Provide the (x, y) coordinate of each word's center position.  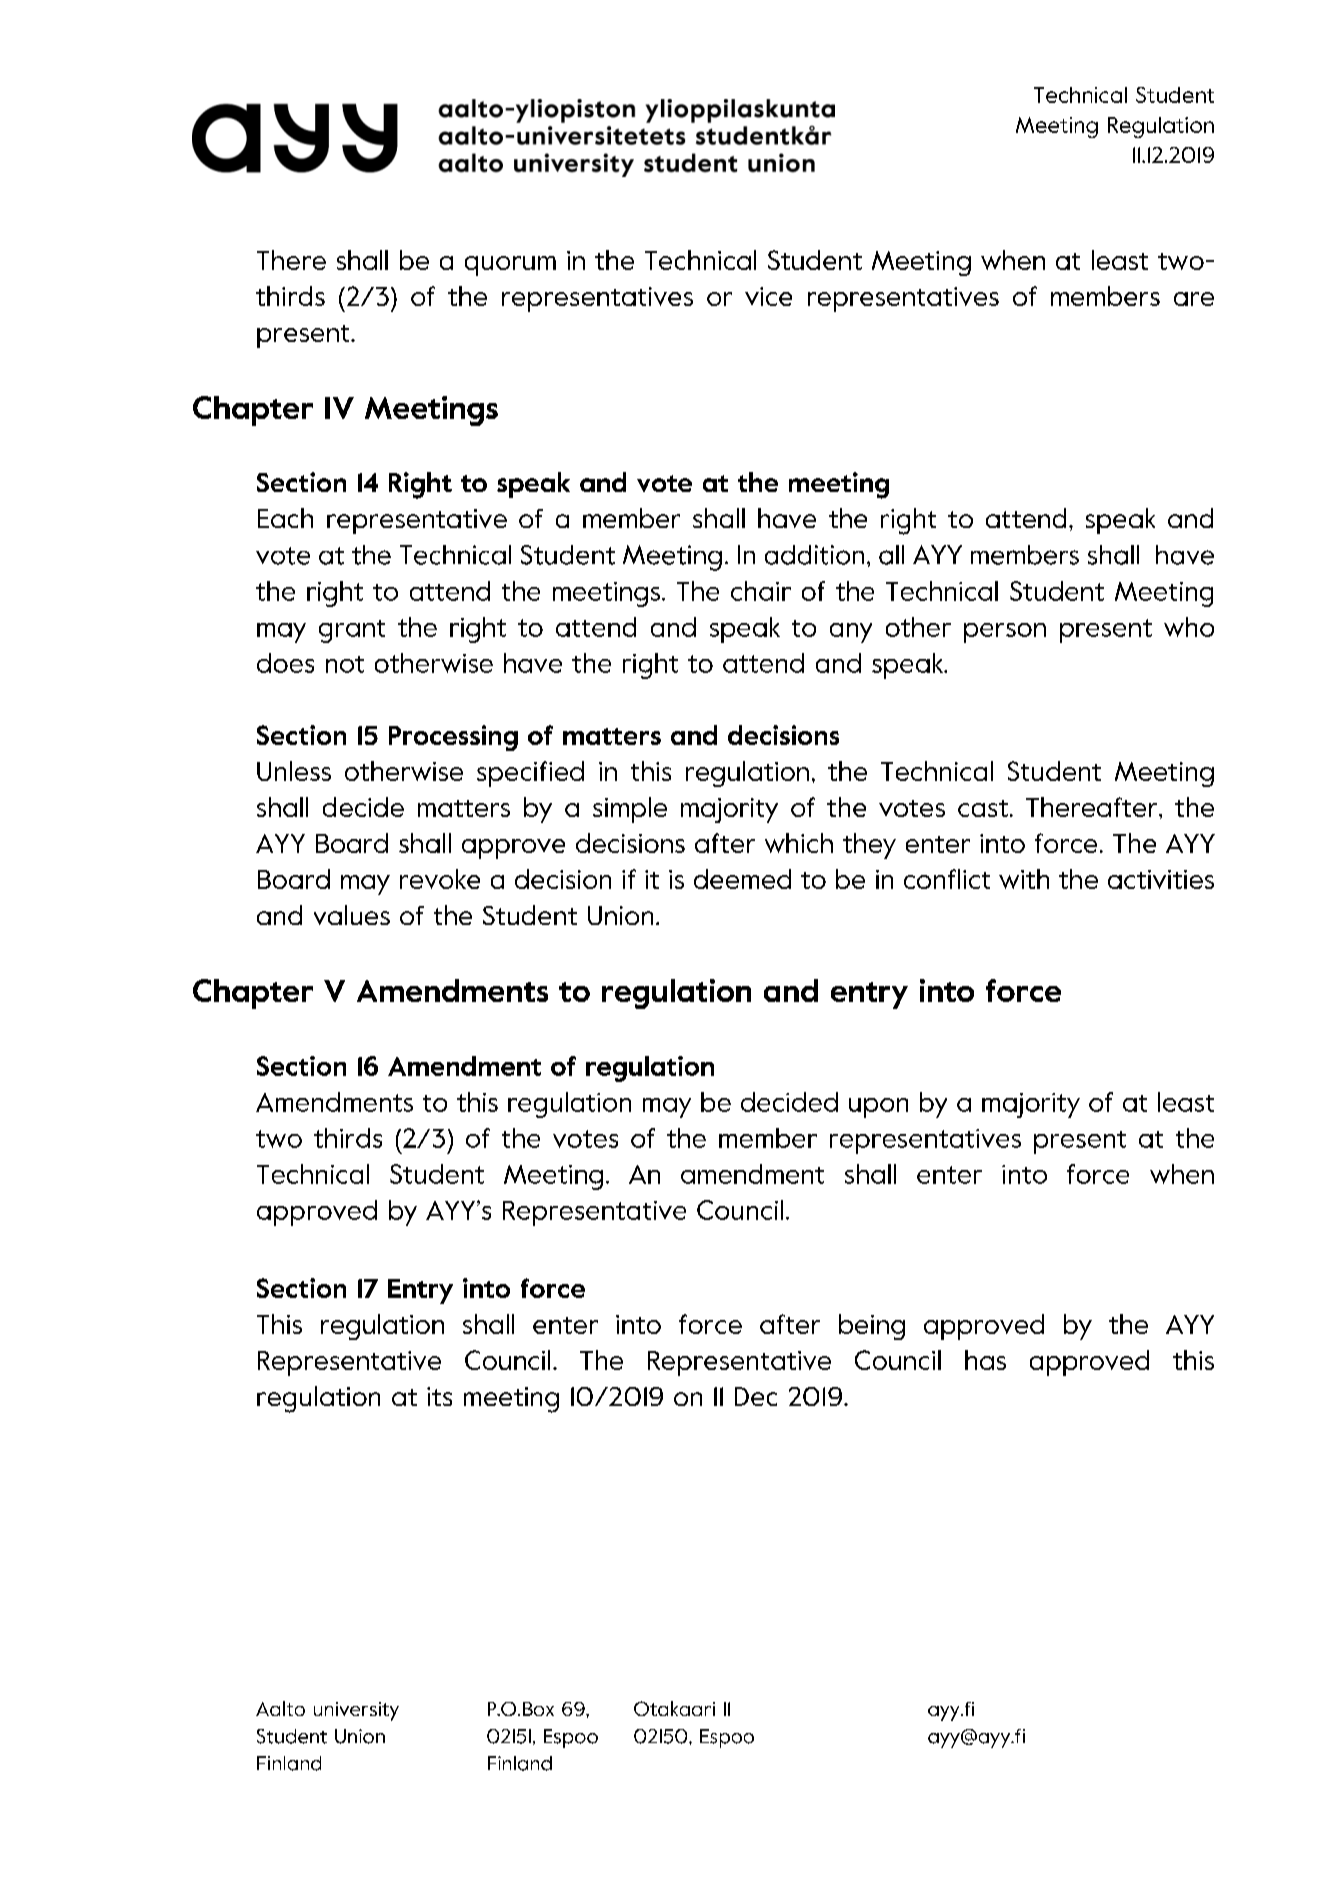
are (1194, 299)
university (356, 1711)
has (985, 1360)
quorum (510, 266)
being (872, 1327)
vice (768, 296)
